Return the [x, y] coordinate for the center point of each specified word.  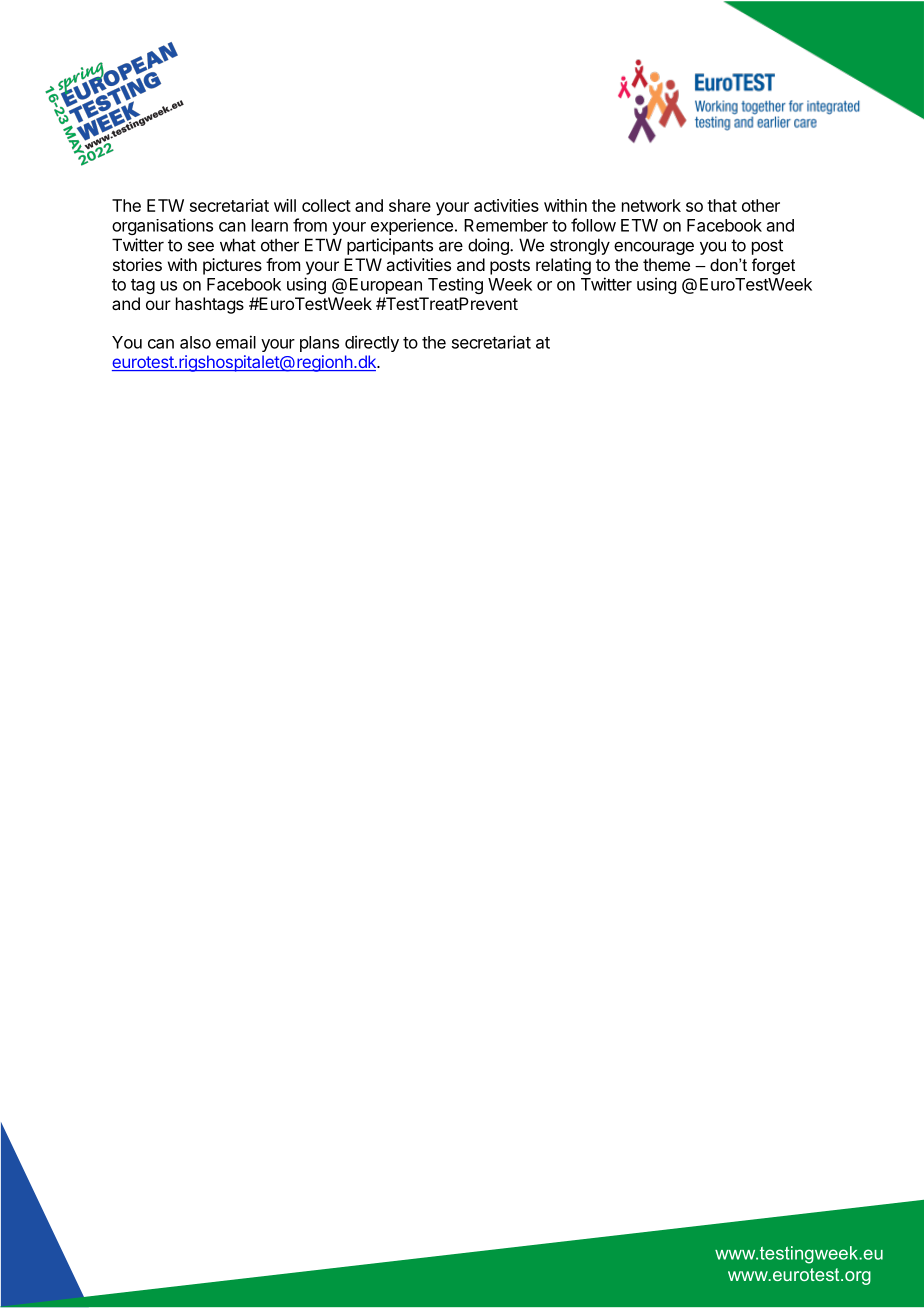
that [722, 205]
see [201, 246]
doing [489, 246]
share [410, 205]
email [236, 342]
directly [372, 343]
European [386, 286]
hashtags [210, 305]
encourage [654, 248]
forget [773, 266]
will [285, 205]
